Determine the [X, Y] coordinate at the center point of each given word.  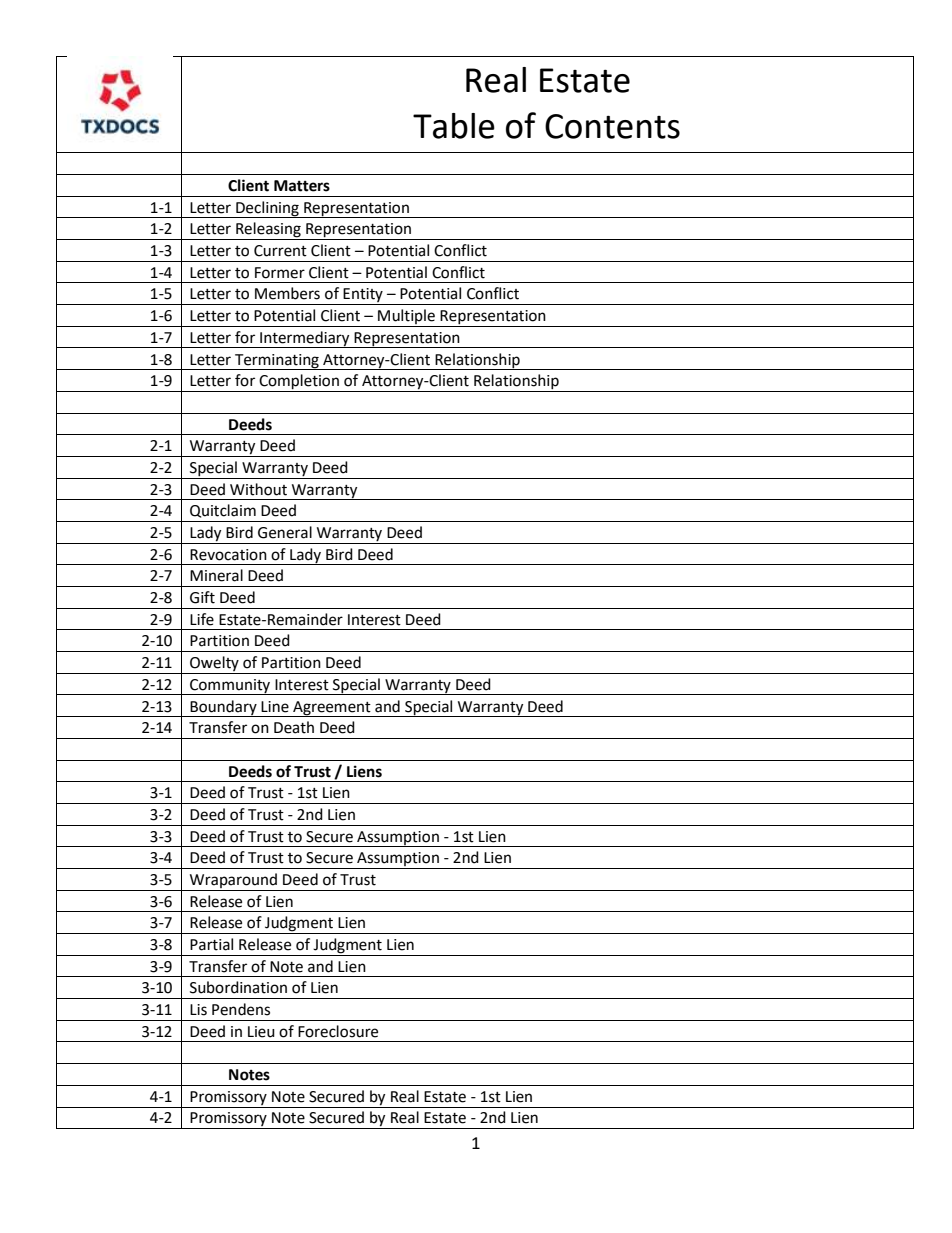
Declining [267, 209]
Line [275, 707]
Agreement [332, 709]
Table [454, 126]
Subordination [238, 987]
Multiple [406, 316]
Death [294, 727]
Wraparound [233, 880]
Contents [612, 126]
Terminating [277, 362]
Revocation [228, 555]
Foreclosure [338, 1031]
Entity [363, 296]
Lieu [261, 1032]
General [285, 532]
